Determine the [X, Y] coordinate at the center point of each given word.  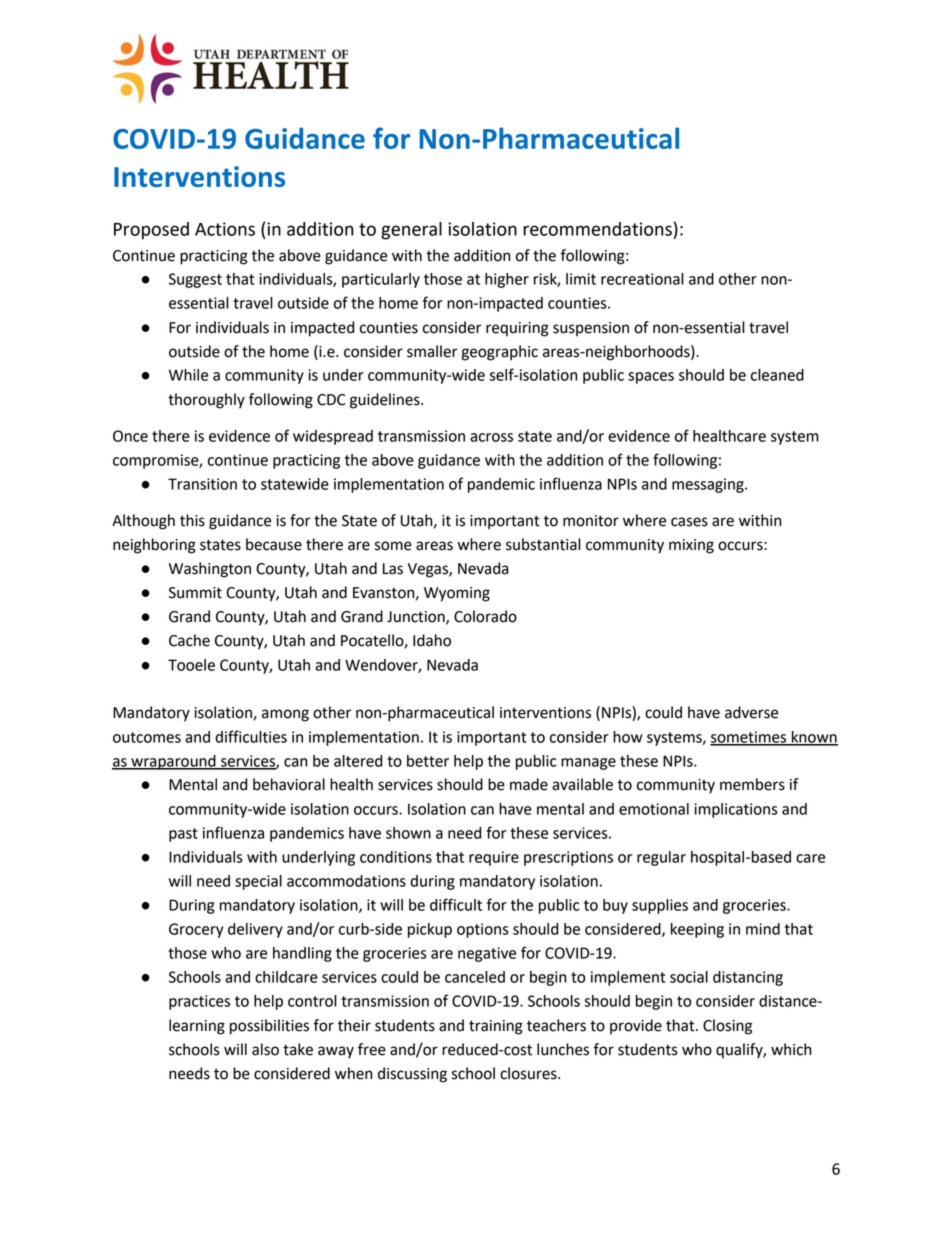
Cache [189, 640]
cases [689, 522]
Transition [202, 484]
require [494, 858]
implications [736, 810]
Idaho [432, 640]
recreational [642, 279]
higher [507, 280]
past [183, 835]
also [265, 1049]
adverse [751, 712]
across [491, 437]
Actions [225, 229]
